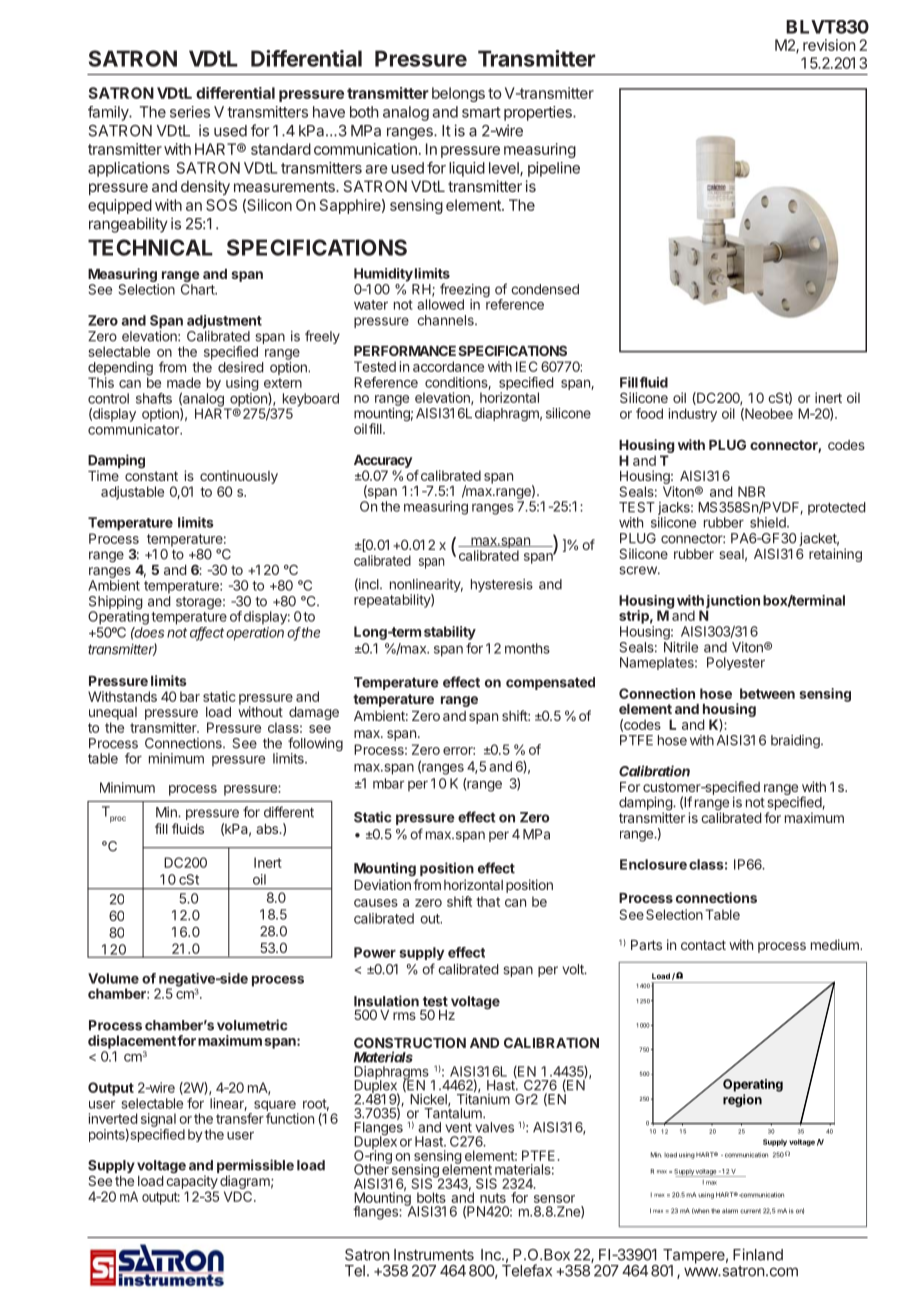  I want to click on NBR, so click(751, 491).
